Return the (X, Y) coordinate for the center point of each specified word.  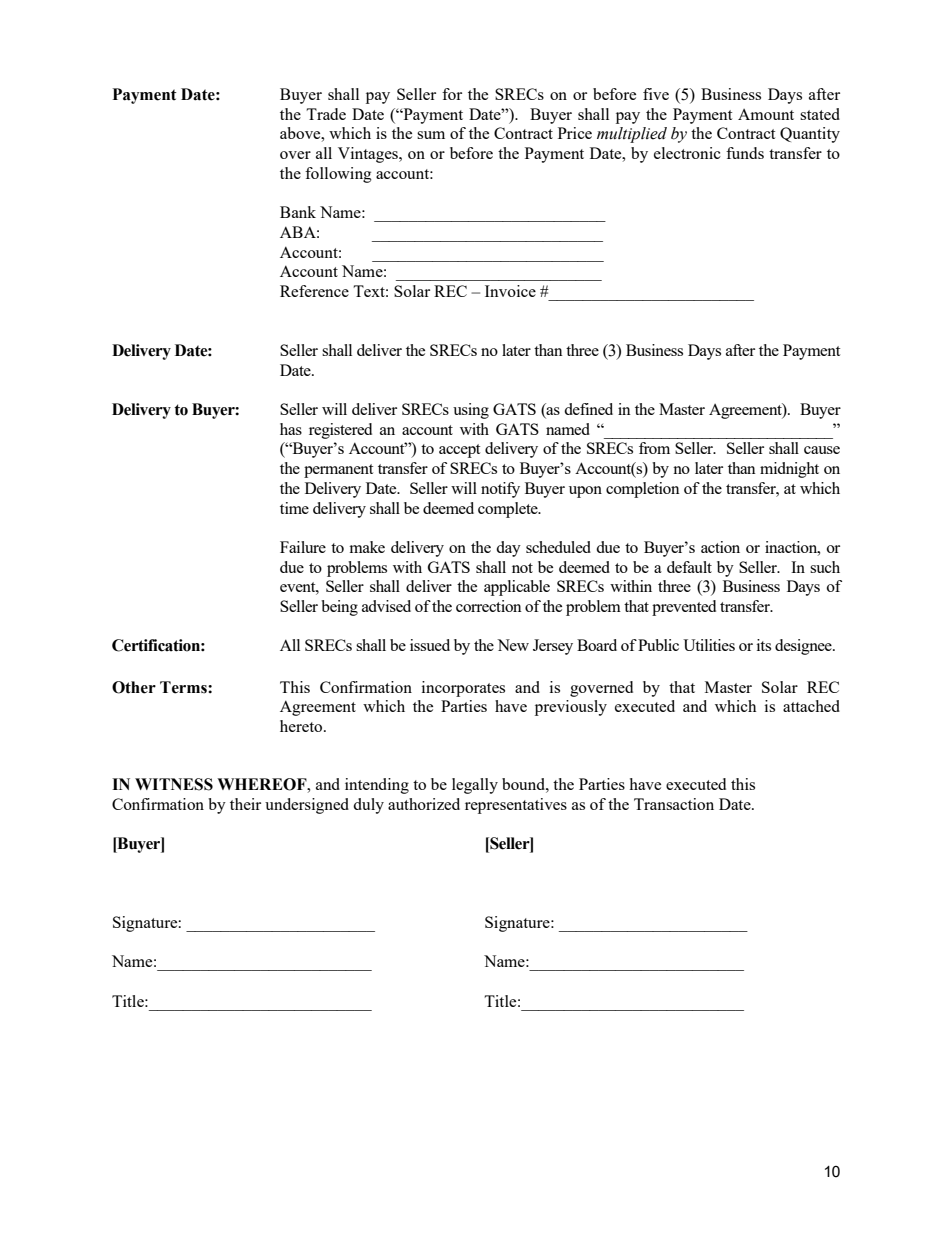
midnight (789, 470)
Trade (326, 114)
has (291, 429)
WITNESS (174, 784)
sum (431, 135)
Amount (766, 114)
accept (459, 451)
